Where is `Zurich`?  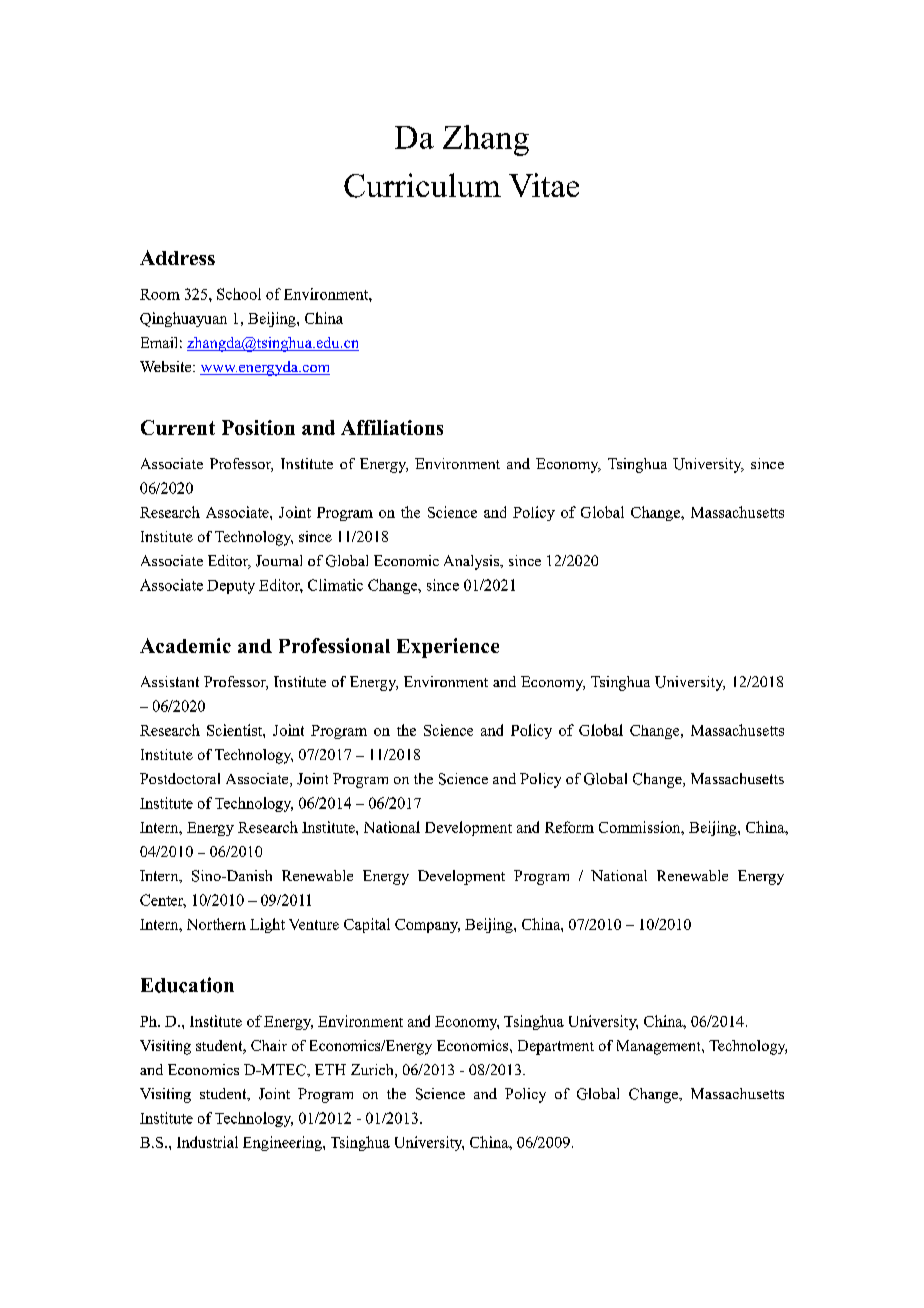 Zurich is located at coordinates (373, 1071).
